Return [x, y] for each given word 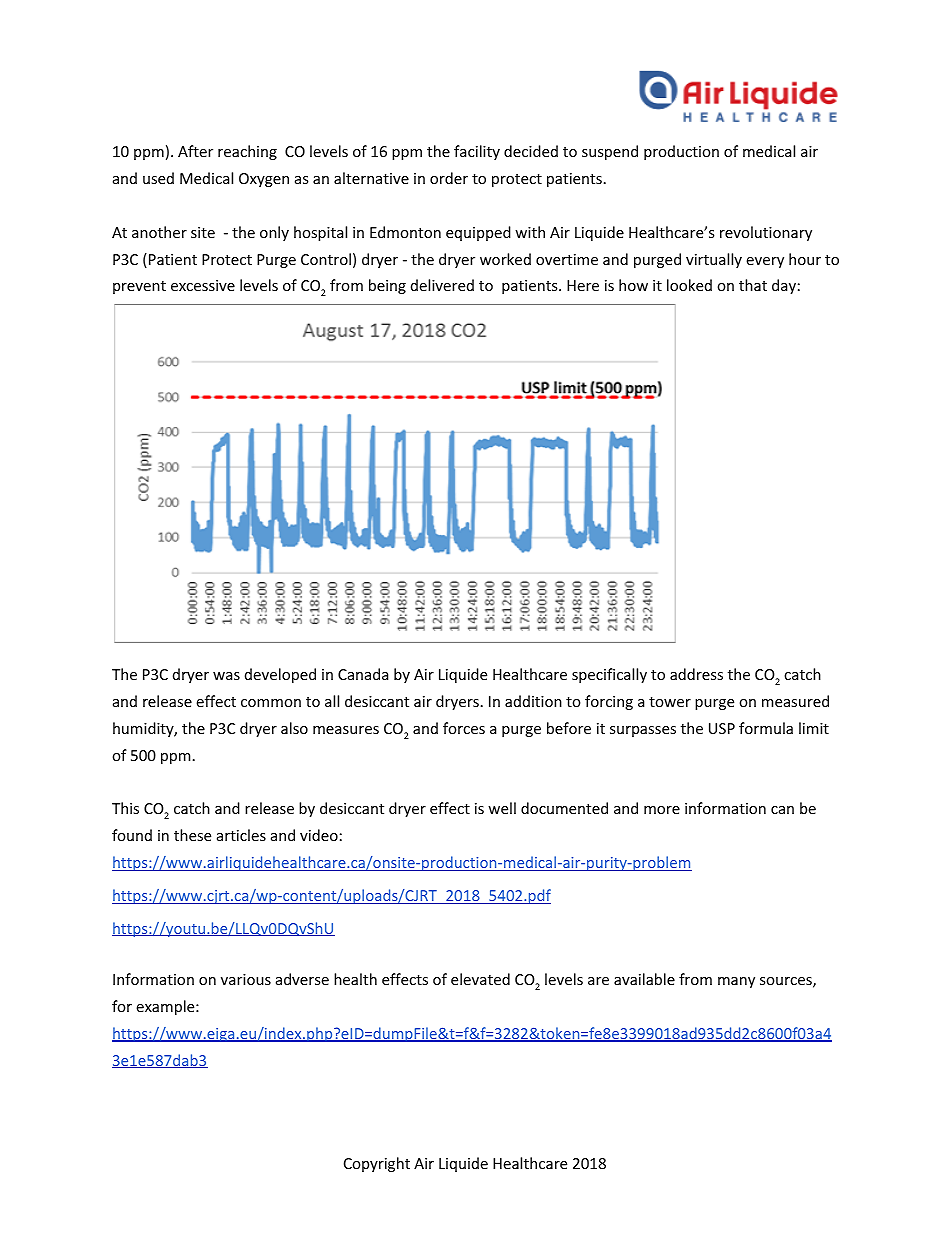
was [226, 676]
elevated [480, 979]
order [449, 178]
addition [533, 701]
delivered [442, 285]
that [753, 285]
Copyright [377, 1164]
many [736, 982]
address [696, 674]
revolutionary [766, 233]
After [195, 151]
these [192, 835]
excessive [203, 285]
